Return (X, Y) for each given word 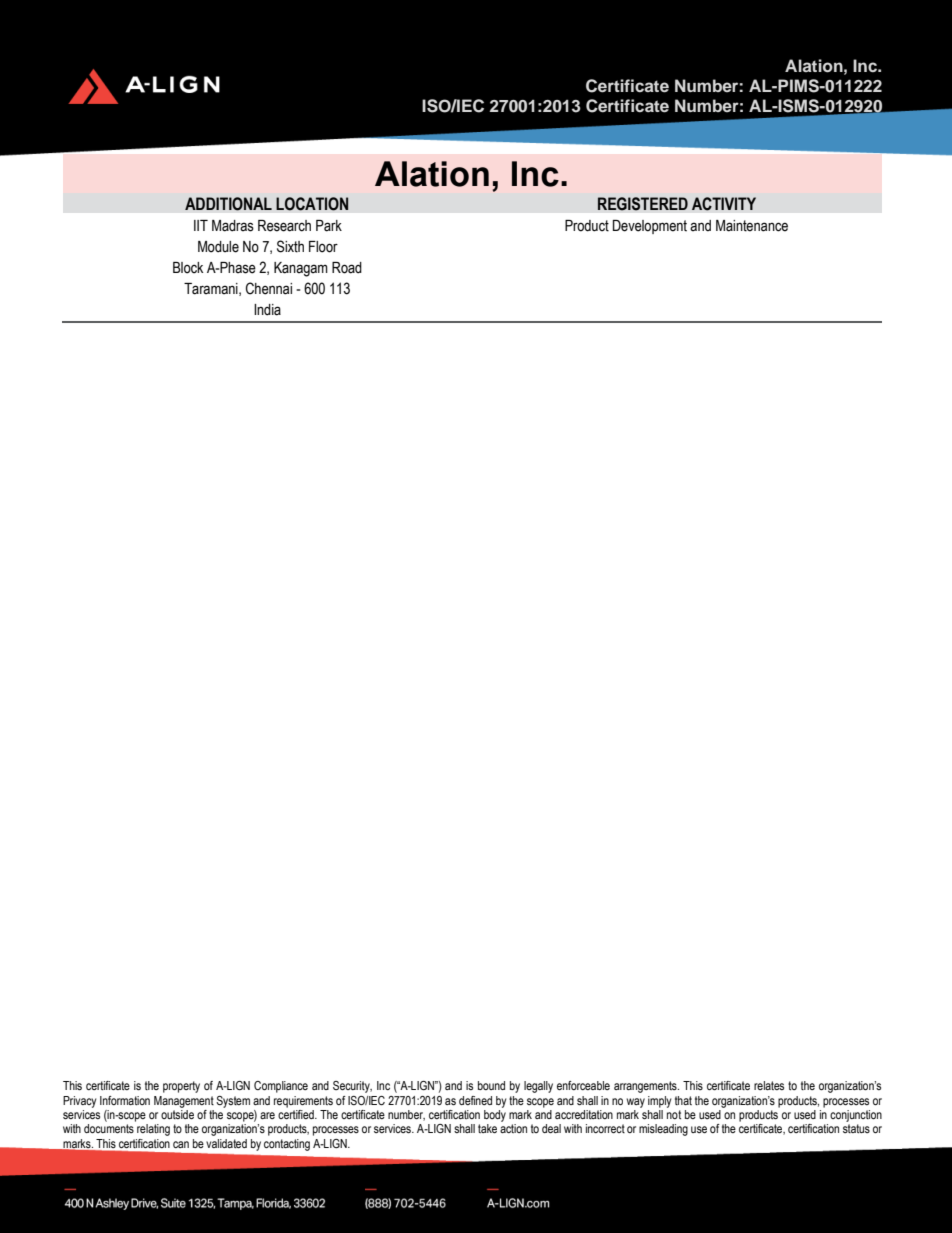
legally (538, 1087)
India (267, 310)
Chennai (269, 288)
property (181, 1087)
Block (188, 268)
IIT (201, 225)
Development (650, 227)
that (683, 1100)
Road (347, 268)
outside (177, 1114)
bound (491, 1085)
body (495, 1116)
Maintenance (752, 226)
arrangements (646, 1087)
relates (769, 1085)
